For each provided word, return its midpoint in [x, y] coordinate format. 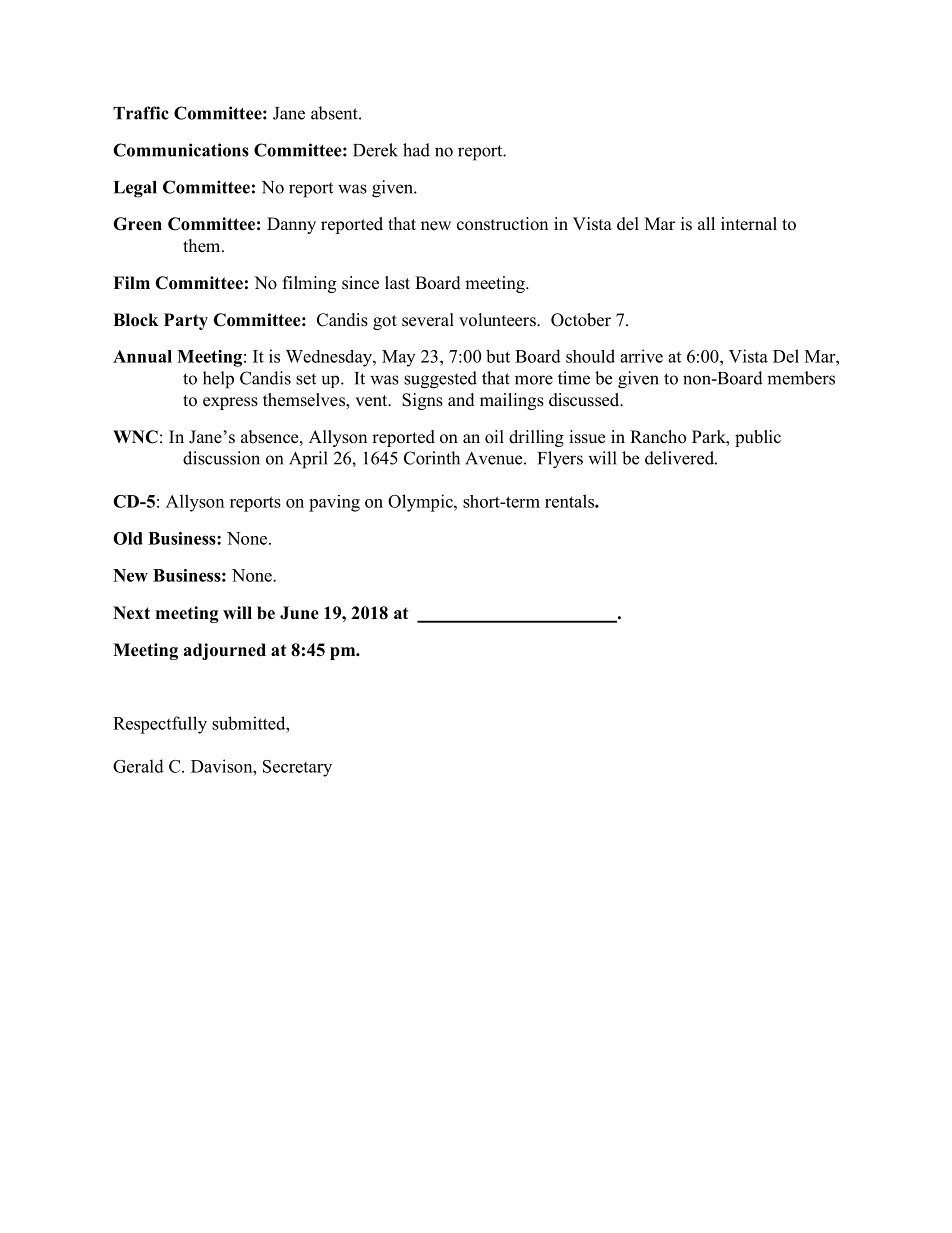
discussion [221, 458]
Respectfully [160, 725]
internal [749, 224]
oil [494, 437]
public [758, 438]
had [416, 150]
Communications [181, 150]
